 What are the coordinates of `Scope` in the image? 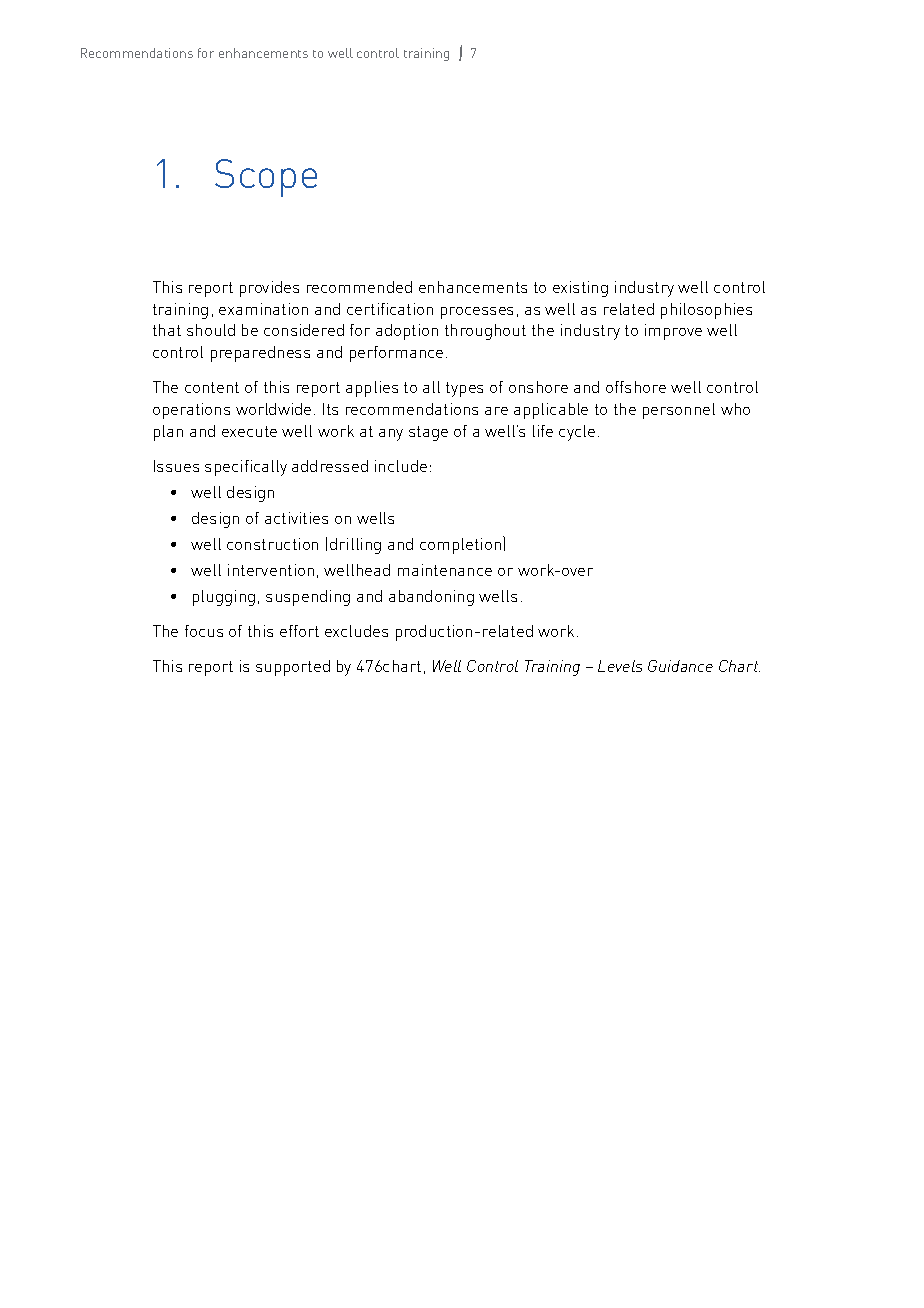 It's located at (266, 178).
